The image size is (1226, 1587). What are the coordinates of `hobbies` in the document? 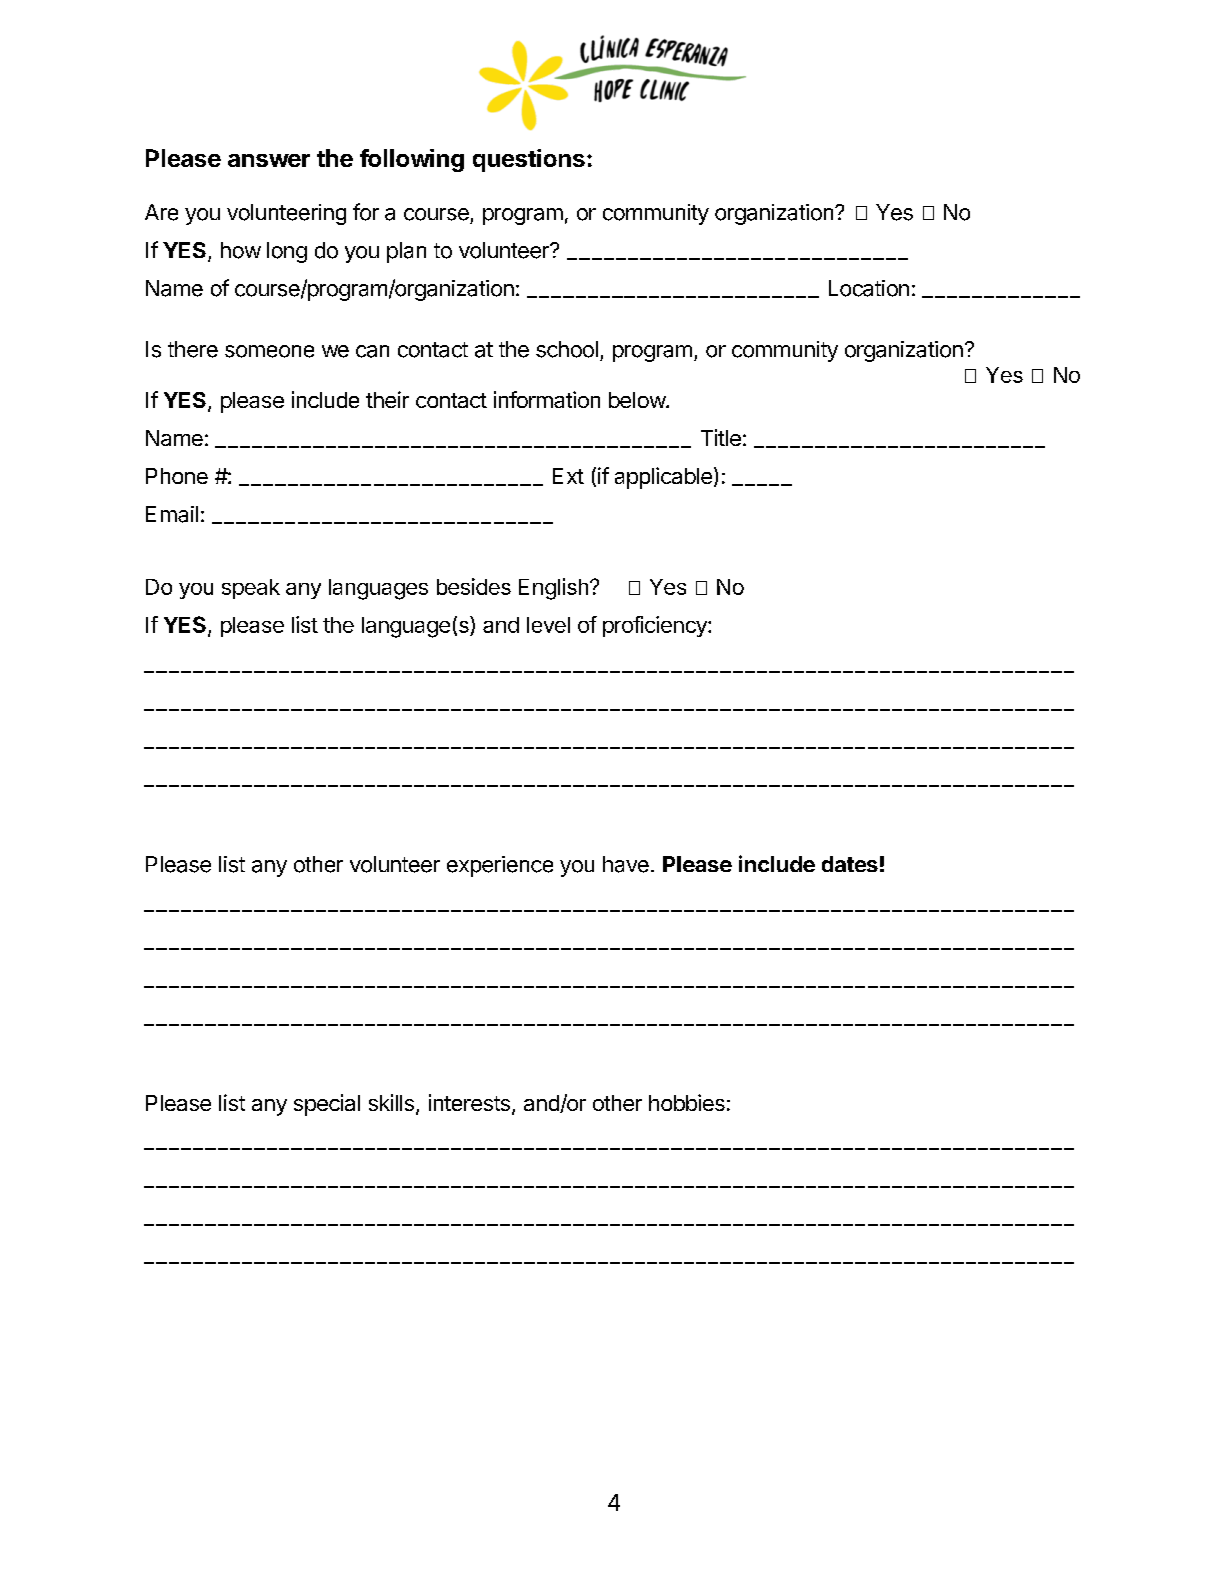 It's located at (687, 1102).
